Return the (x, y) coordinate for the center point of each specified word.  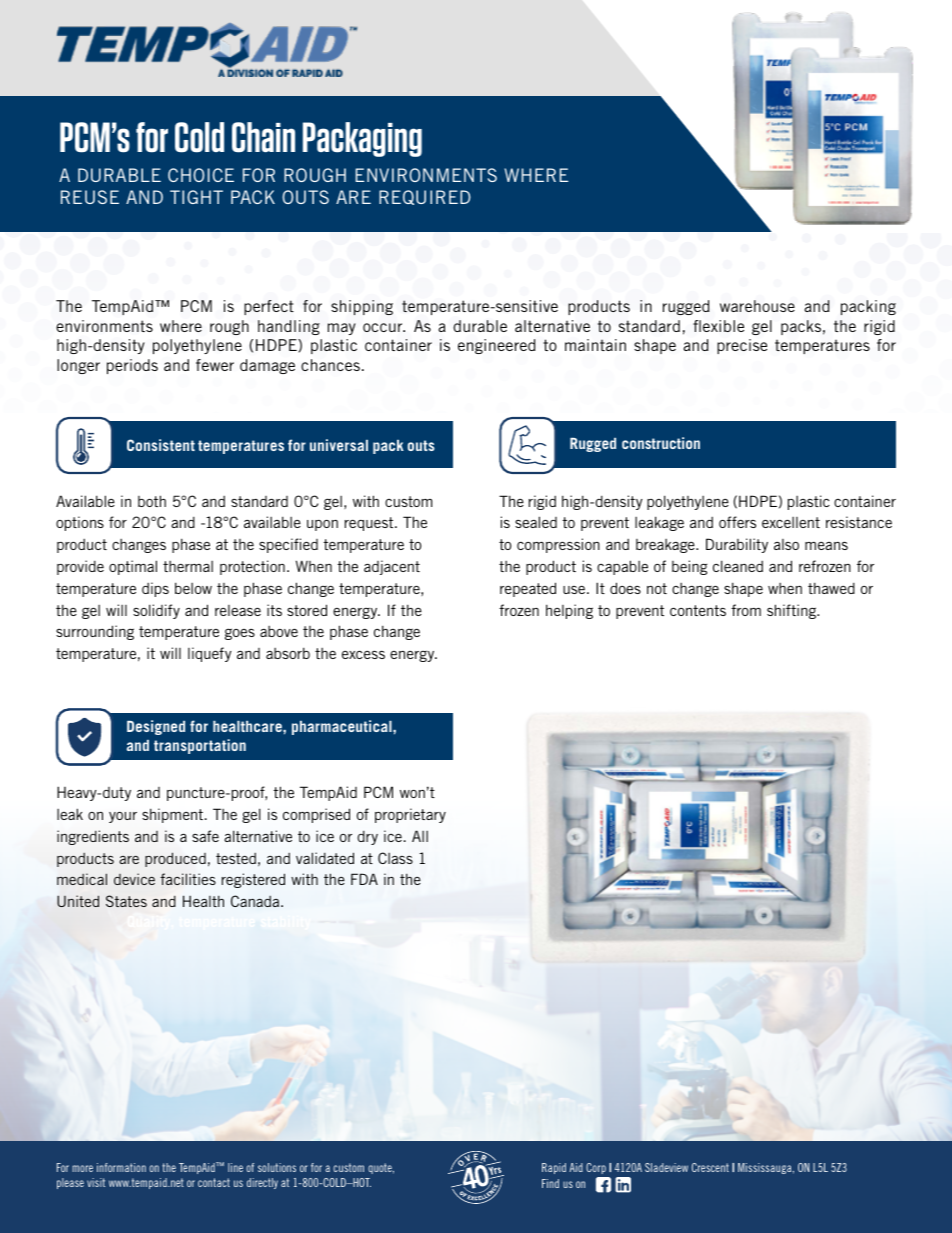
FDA (364, 879)
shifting (793, 611)
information (121, 1167)
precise (742, 346)
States (126, 901)
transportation (200, 746)
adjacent (392, 567)
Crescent (710, 1167)
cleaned (738, 566)
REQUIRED (425, 197)
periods (132, 366)
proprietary (410, 815)
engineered (496, 346)
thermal (188, 566)
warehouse (757, 306)
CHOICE (201, 175)
